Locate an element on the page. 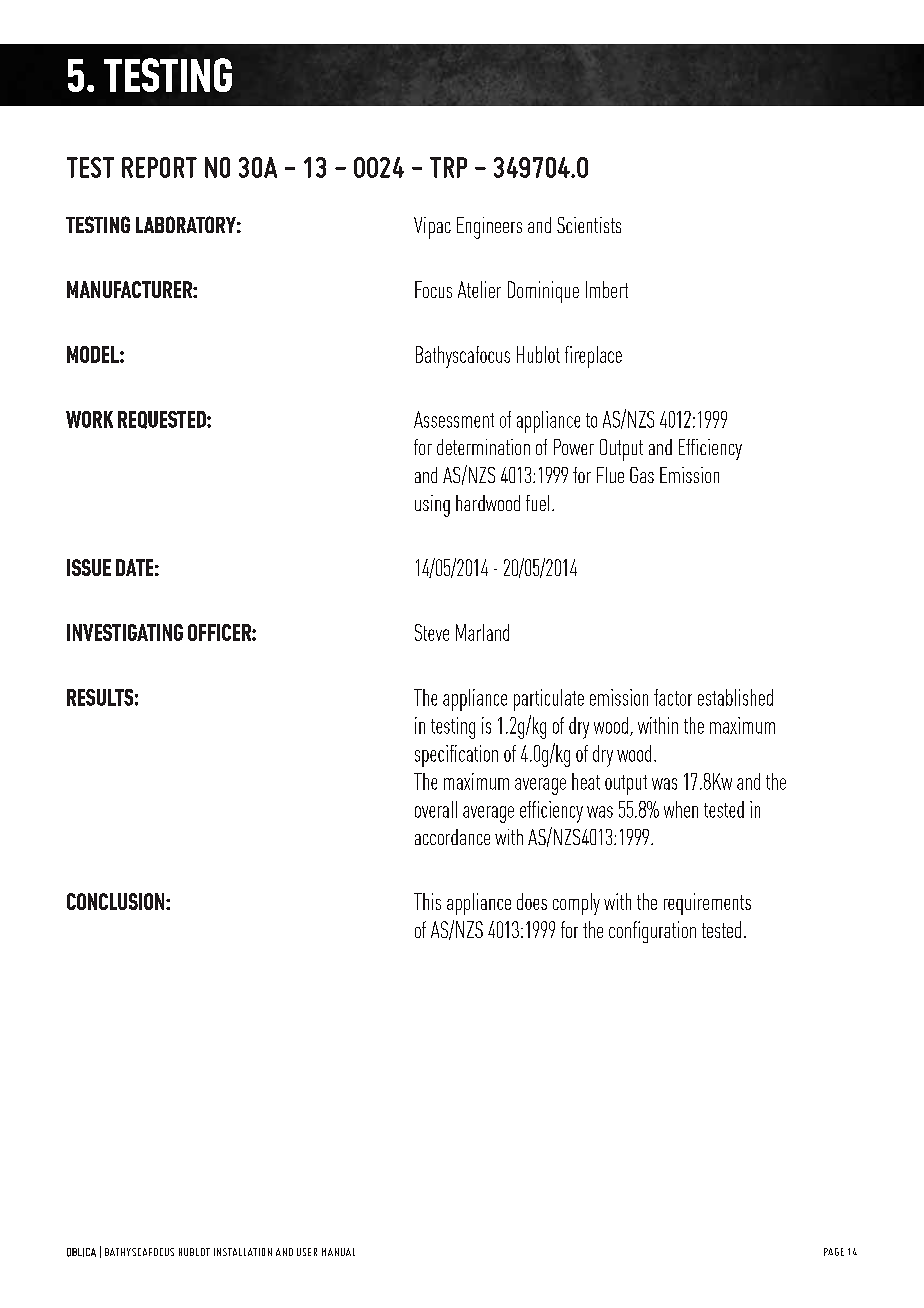  ISSUE is located at coordinates (89, 567).
